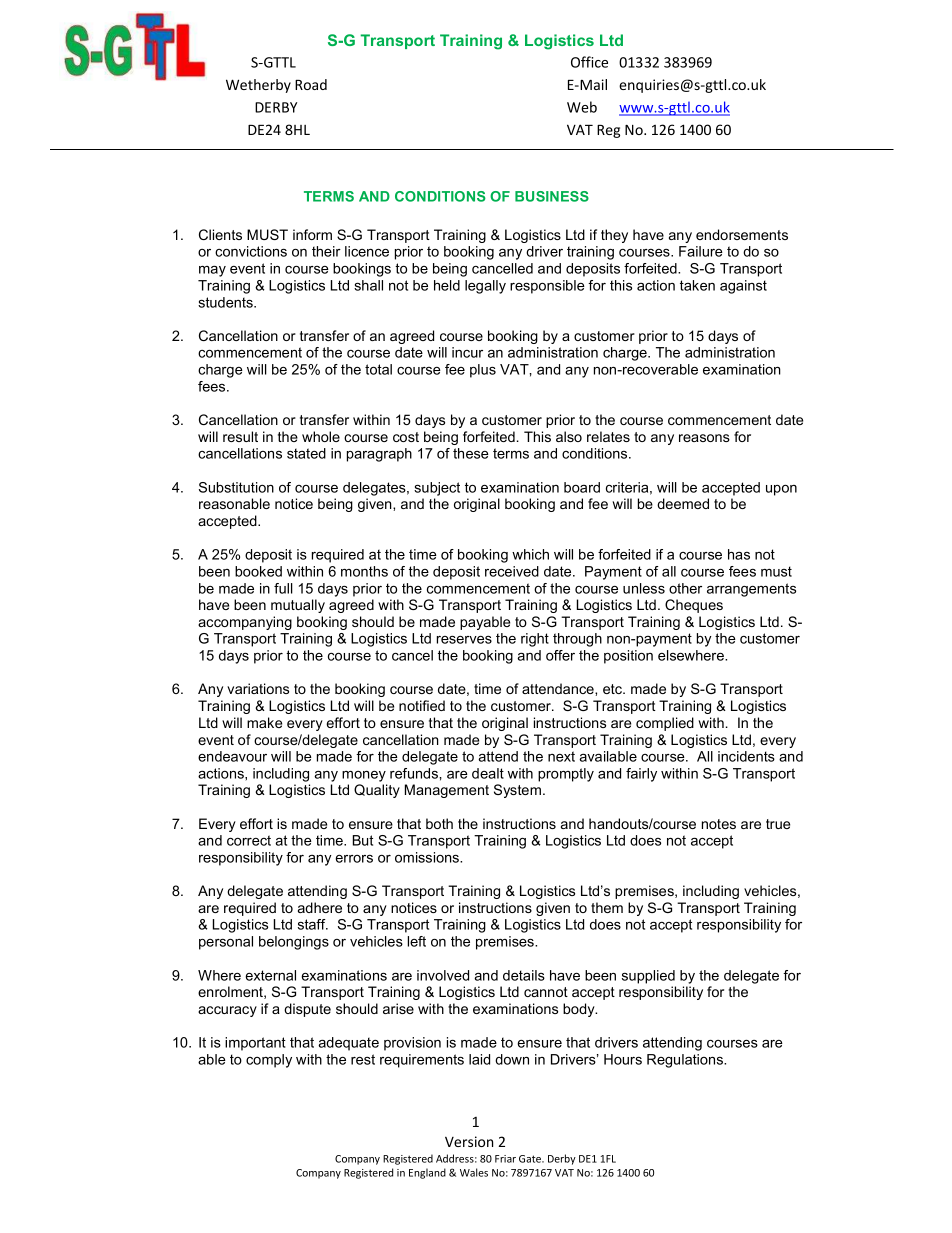 The height and width of the image is (1233, 952). Describe the element at coordinates (298, 606) in the image. I see `mutually` at that location.
